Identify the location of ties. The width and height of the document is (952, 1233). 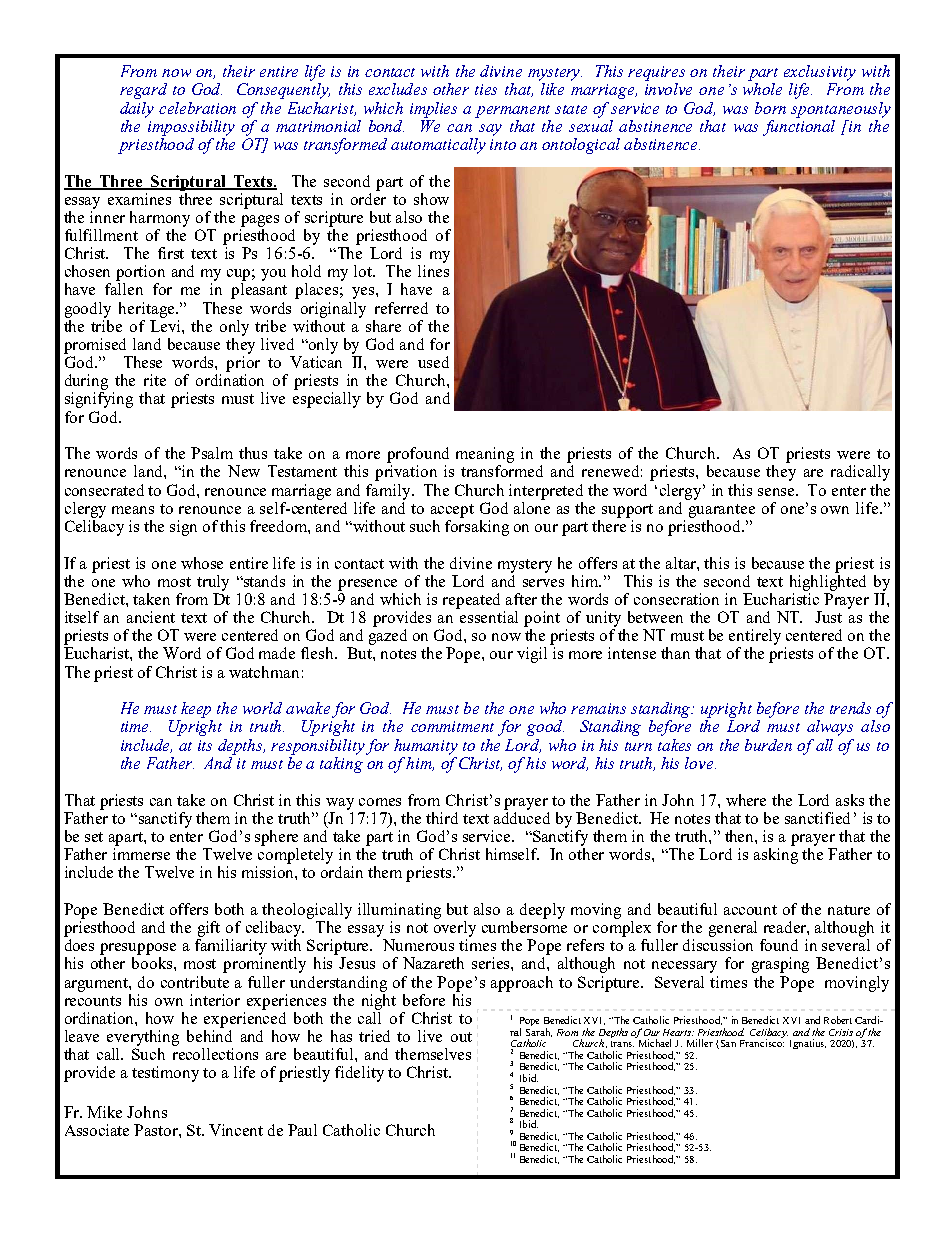
(486, 89).
